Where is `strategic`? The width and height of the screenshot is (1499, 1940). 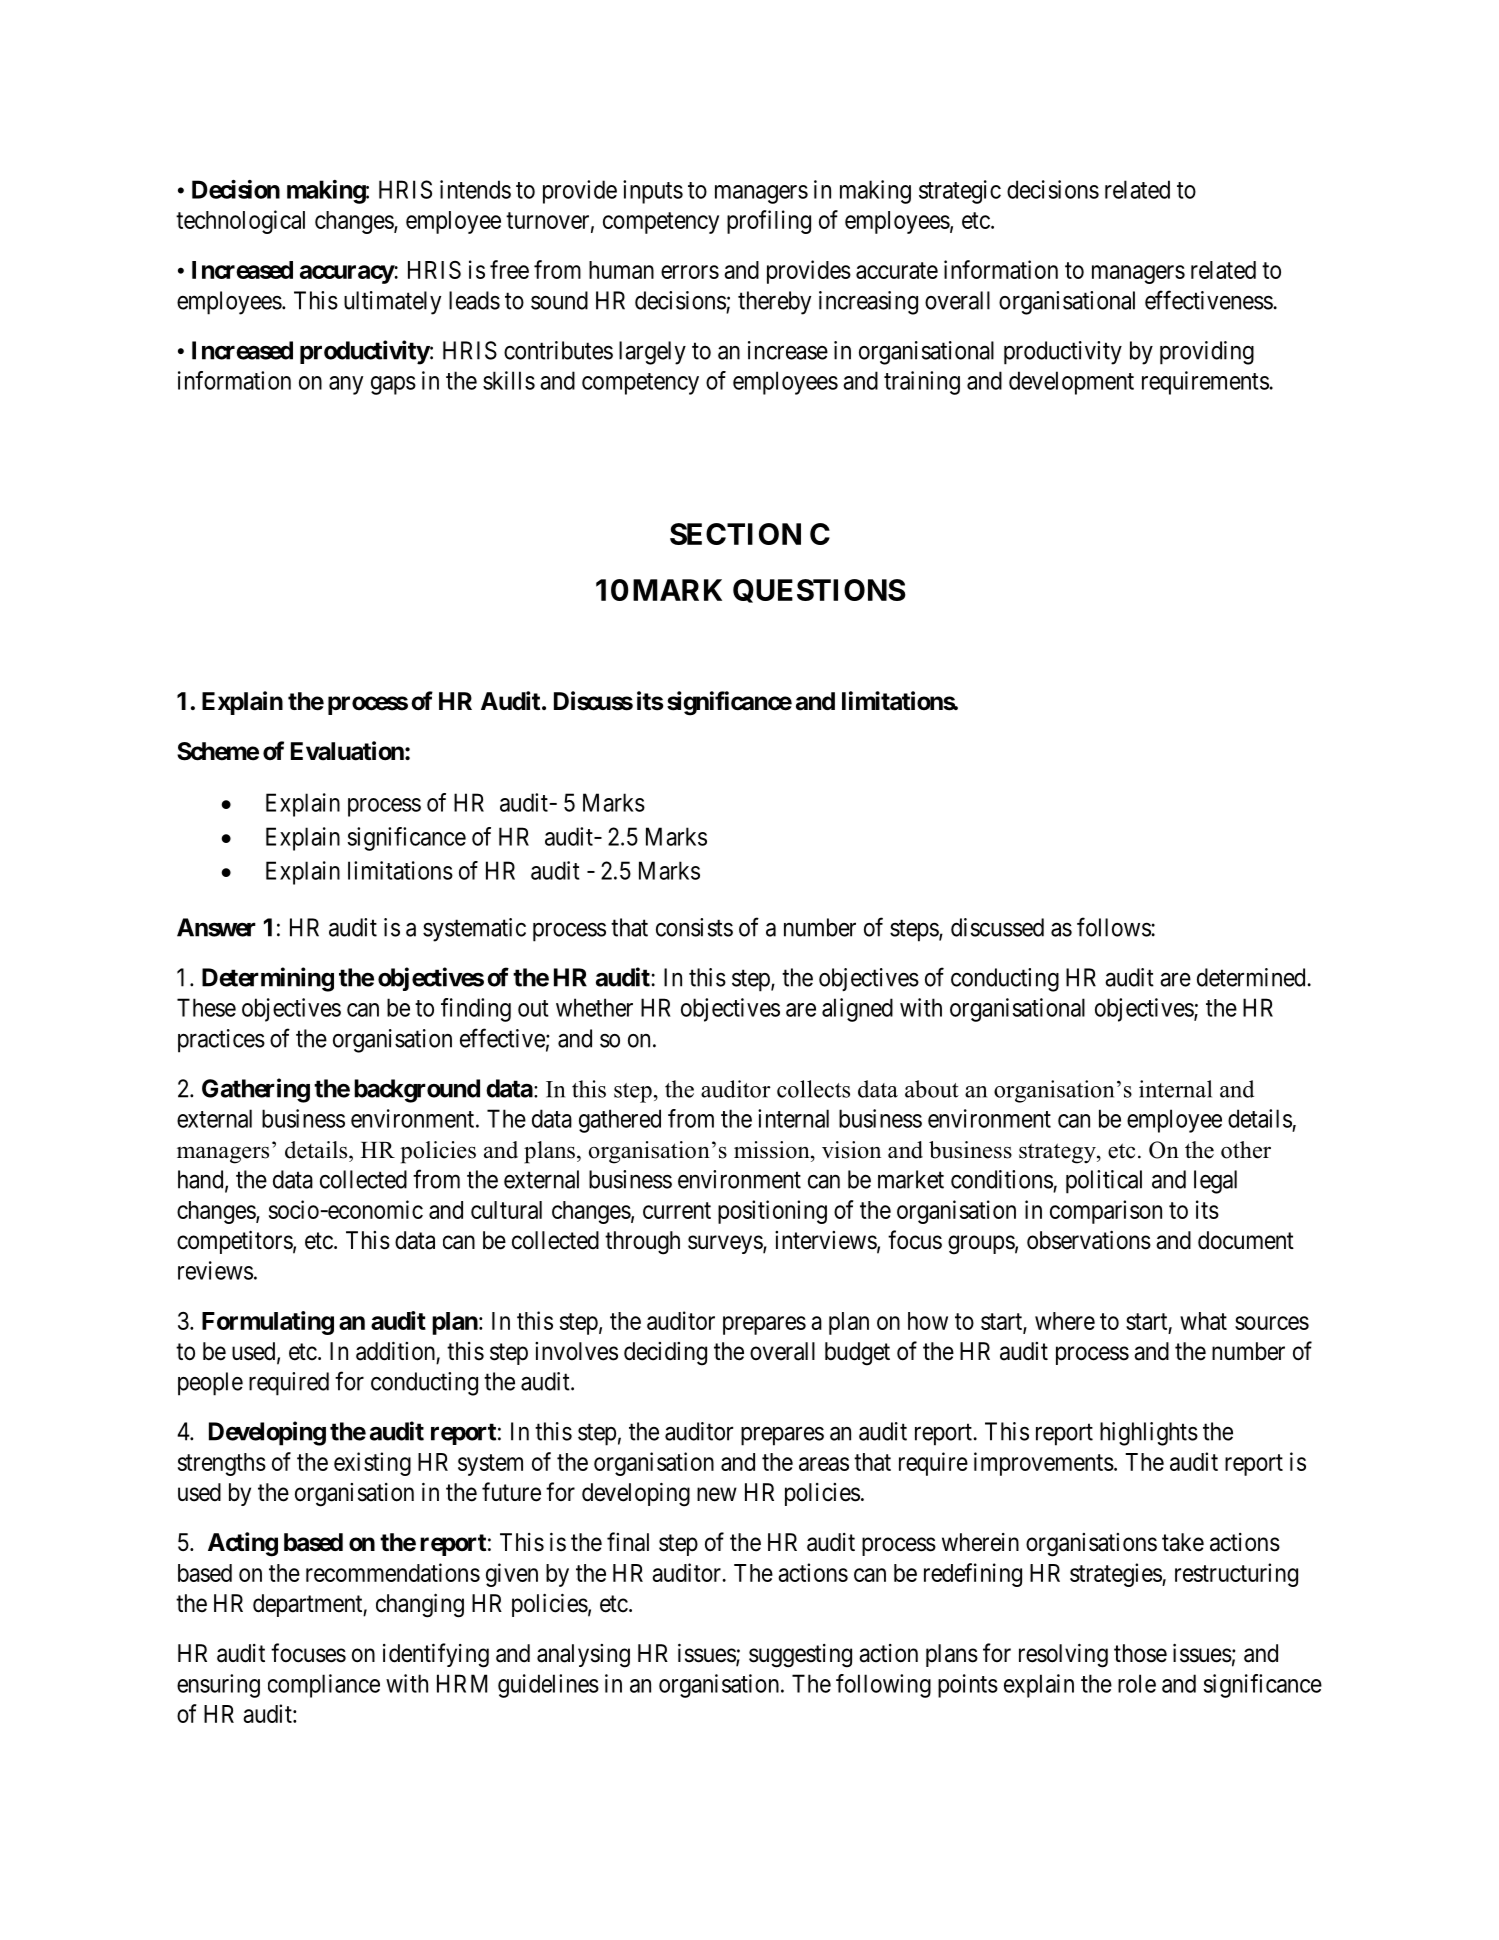
strategic is located at coordinates (960, 192).
